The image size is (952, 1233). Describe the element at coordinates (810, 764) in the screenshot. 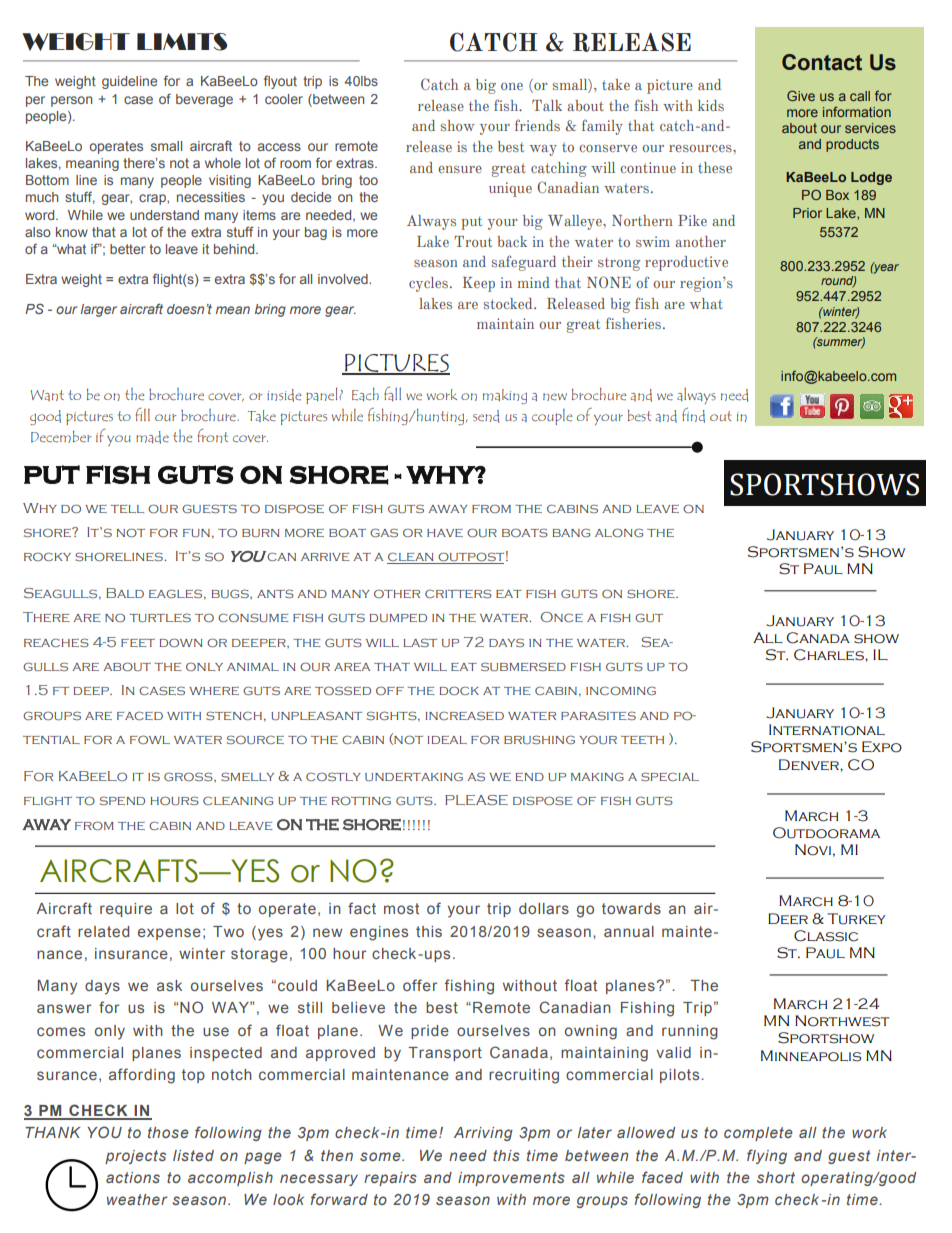

I see `Denver` at that location.
